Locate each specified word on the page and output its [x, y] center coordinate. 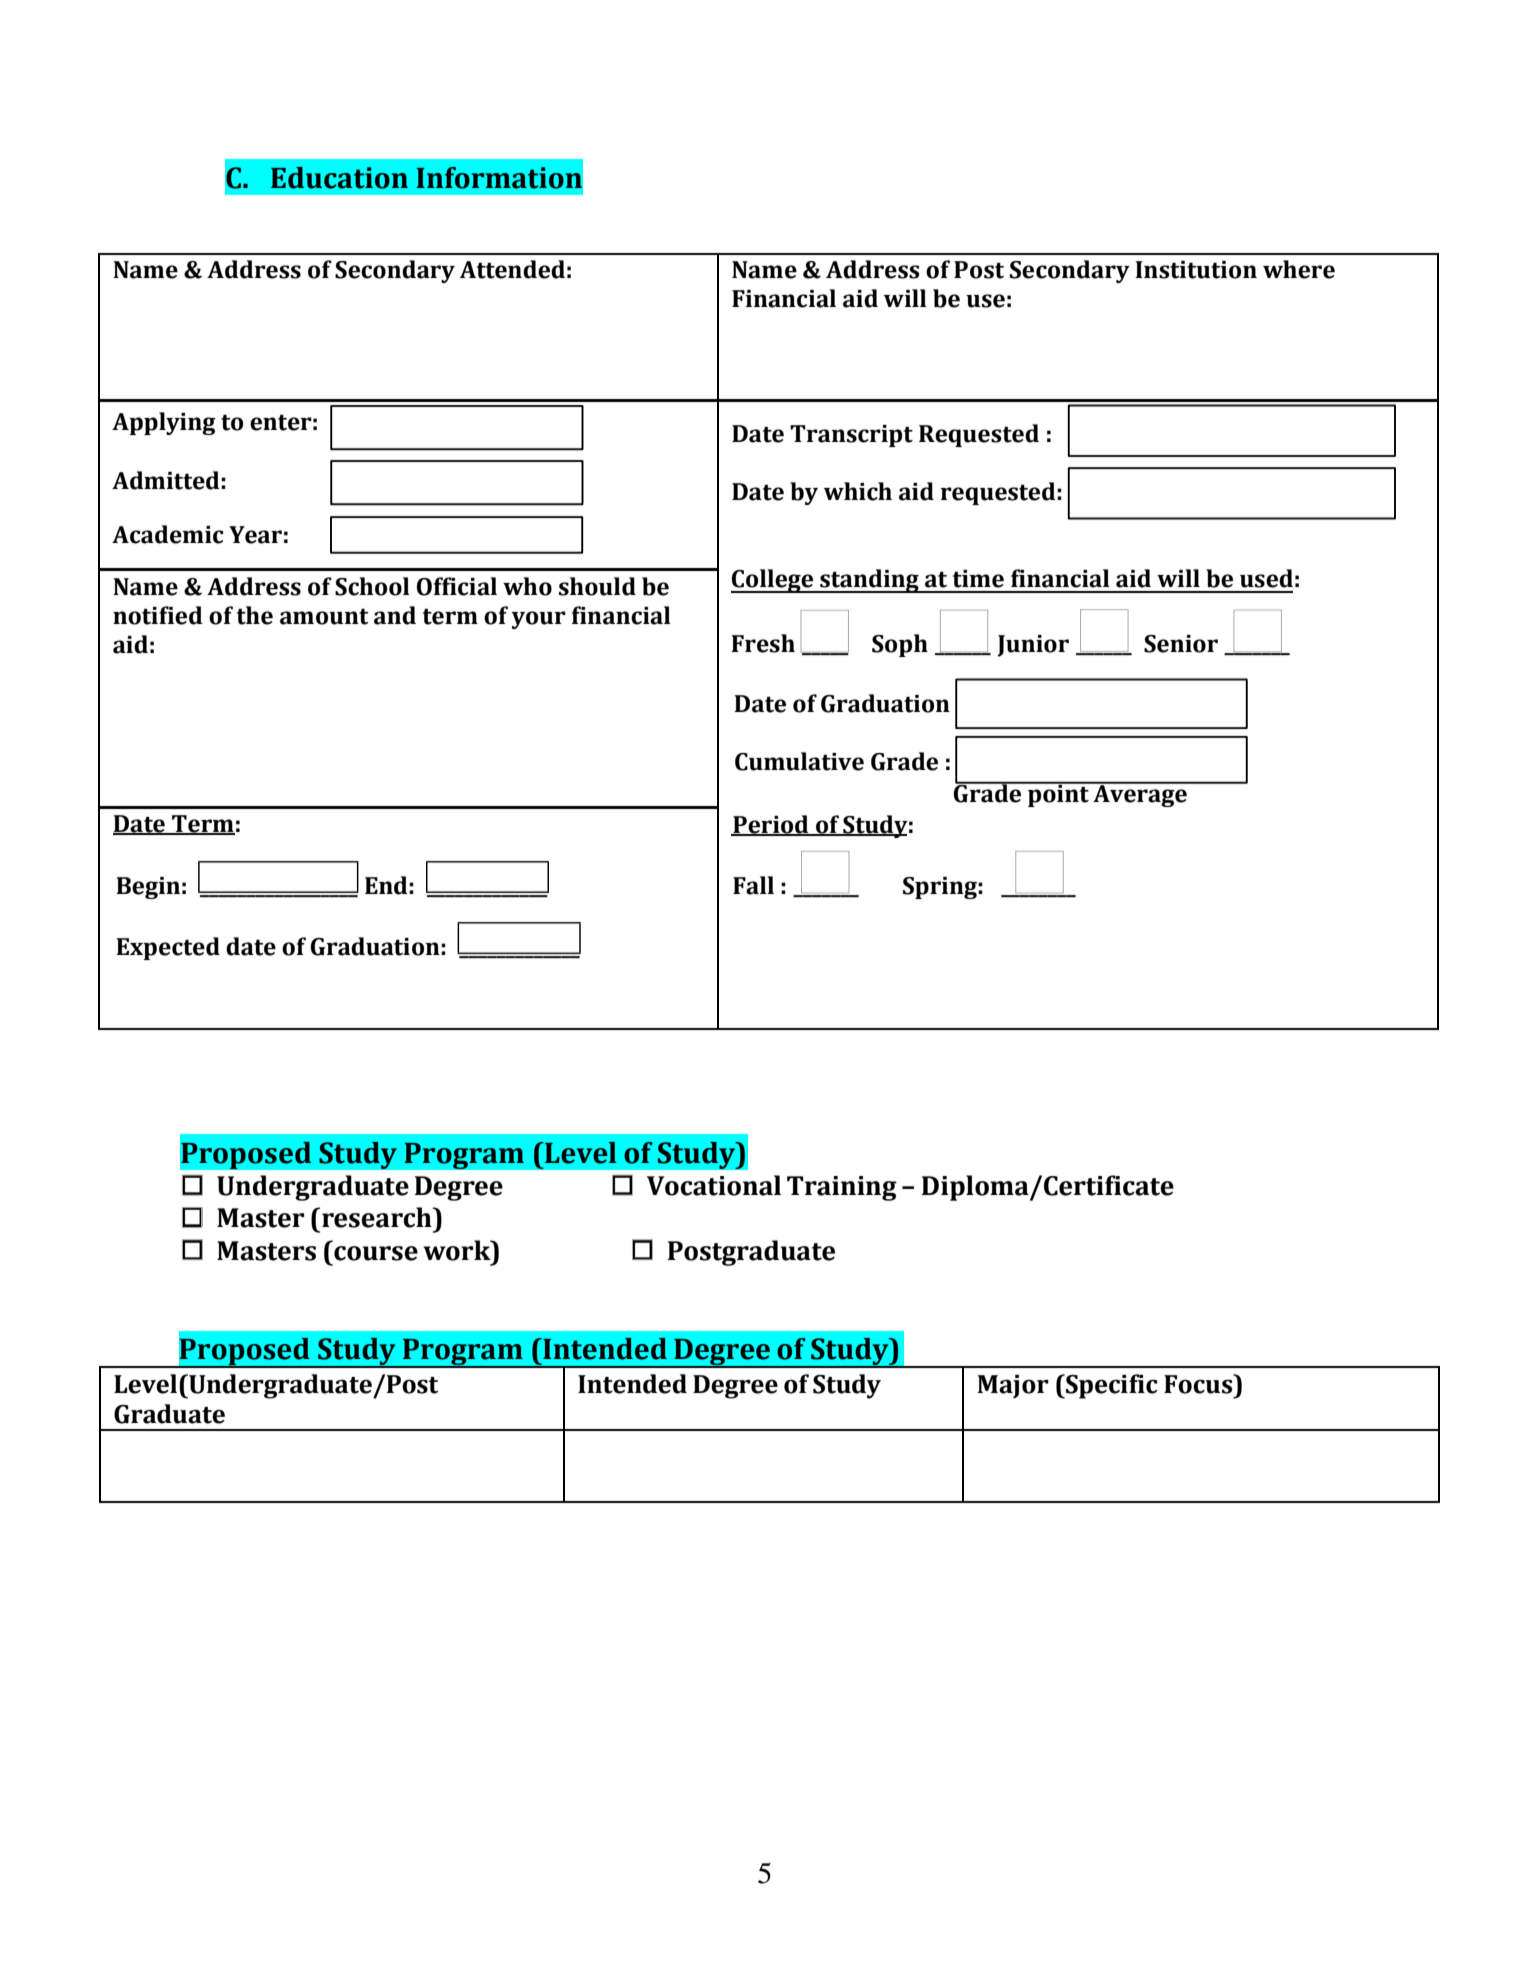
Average [1140, 794]
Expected [168, 948]
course [376, 1253]
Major [1013, 1386]
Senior [1181, 644]
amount [324, 616]
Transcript [851, 436]
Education [339, 178]
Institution [1196, 270]
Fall [753, 885]
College [773, 581]
